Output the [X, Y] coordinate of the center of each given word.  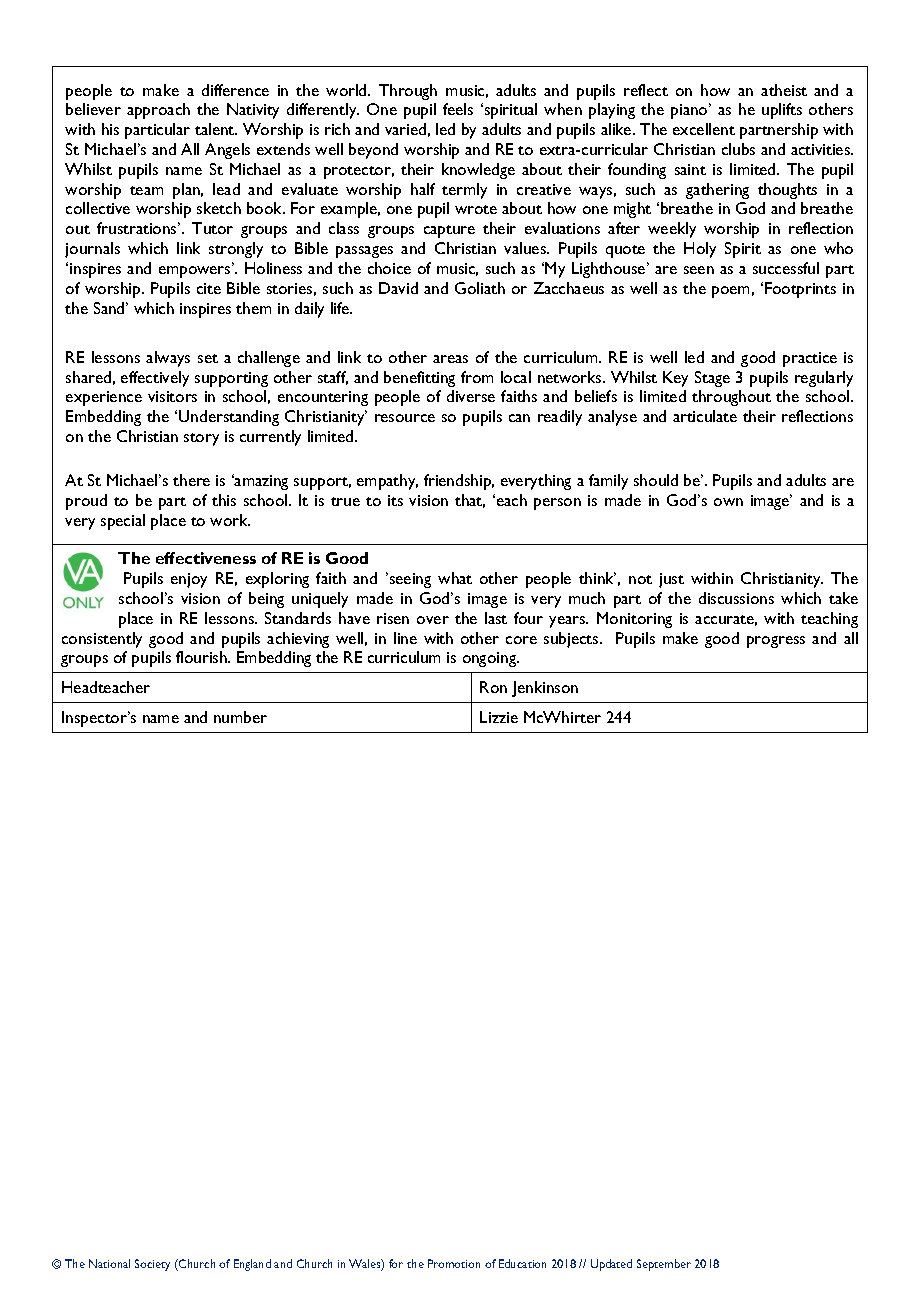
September [664, 1265]
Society [152, 1265]
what [455, 578]
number [240, 717]
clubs [738, 149]
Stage [712, 379]
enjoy [189, 580]
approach [158, 111]
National [109, 1263]
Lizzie [499, 717]
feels [458, 109]
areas [450, 359]
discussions [736, 598]
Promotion [454, 1263]
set [208, 358]
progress [776, 642]
